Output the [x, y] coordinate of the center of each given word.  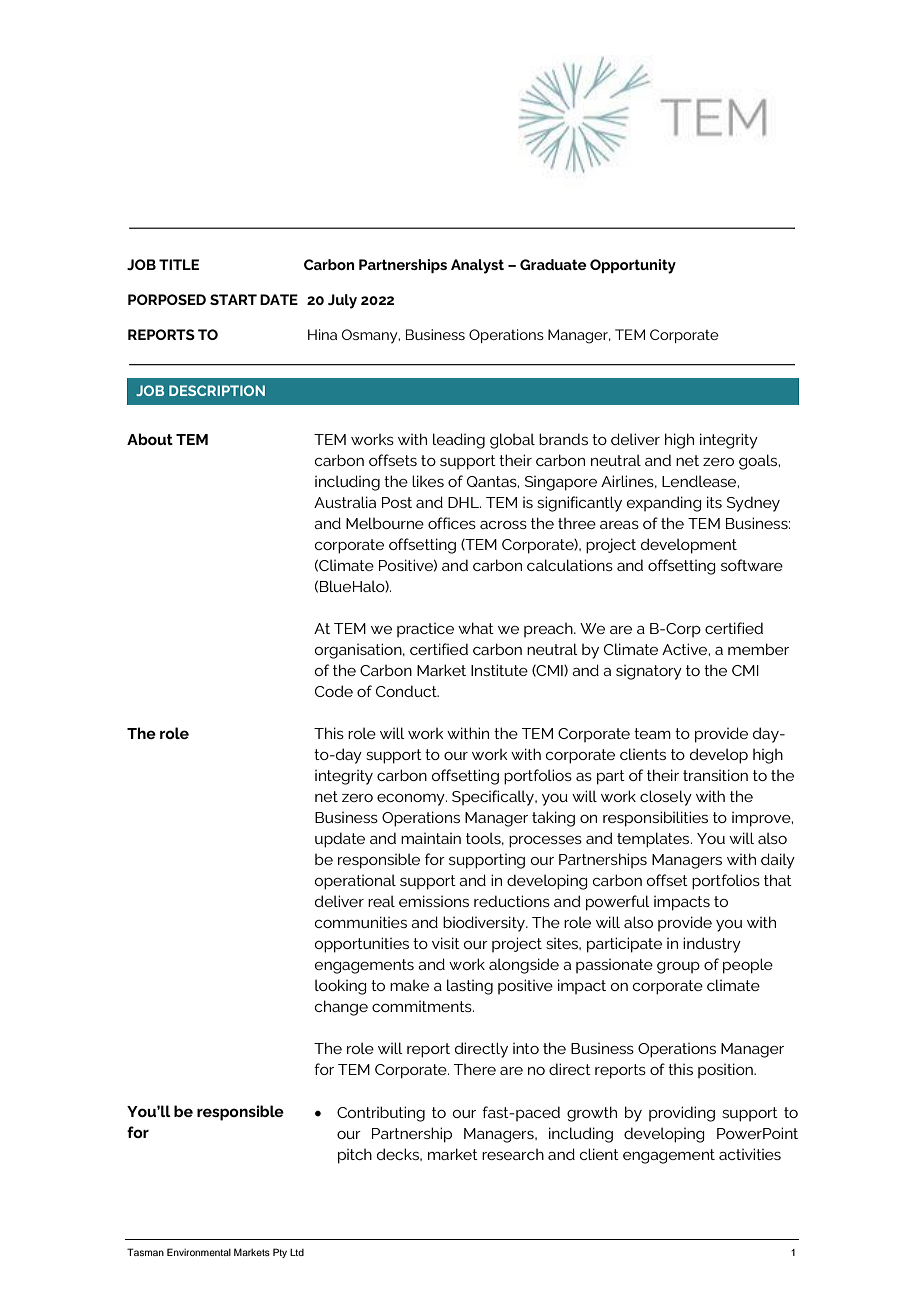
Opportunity [633, 266]
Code [334, 691]
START [233, 299]
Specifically [494, 798]
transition [715, 775]
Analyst [477, 266]
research [513, 1154]
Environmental [199, 1252]
